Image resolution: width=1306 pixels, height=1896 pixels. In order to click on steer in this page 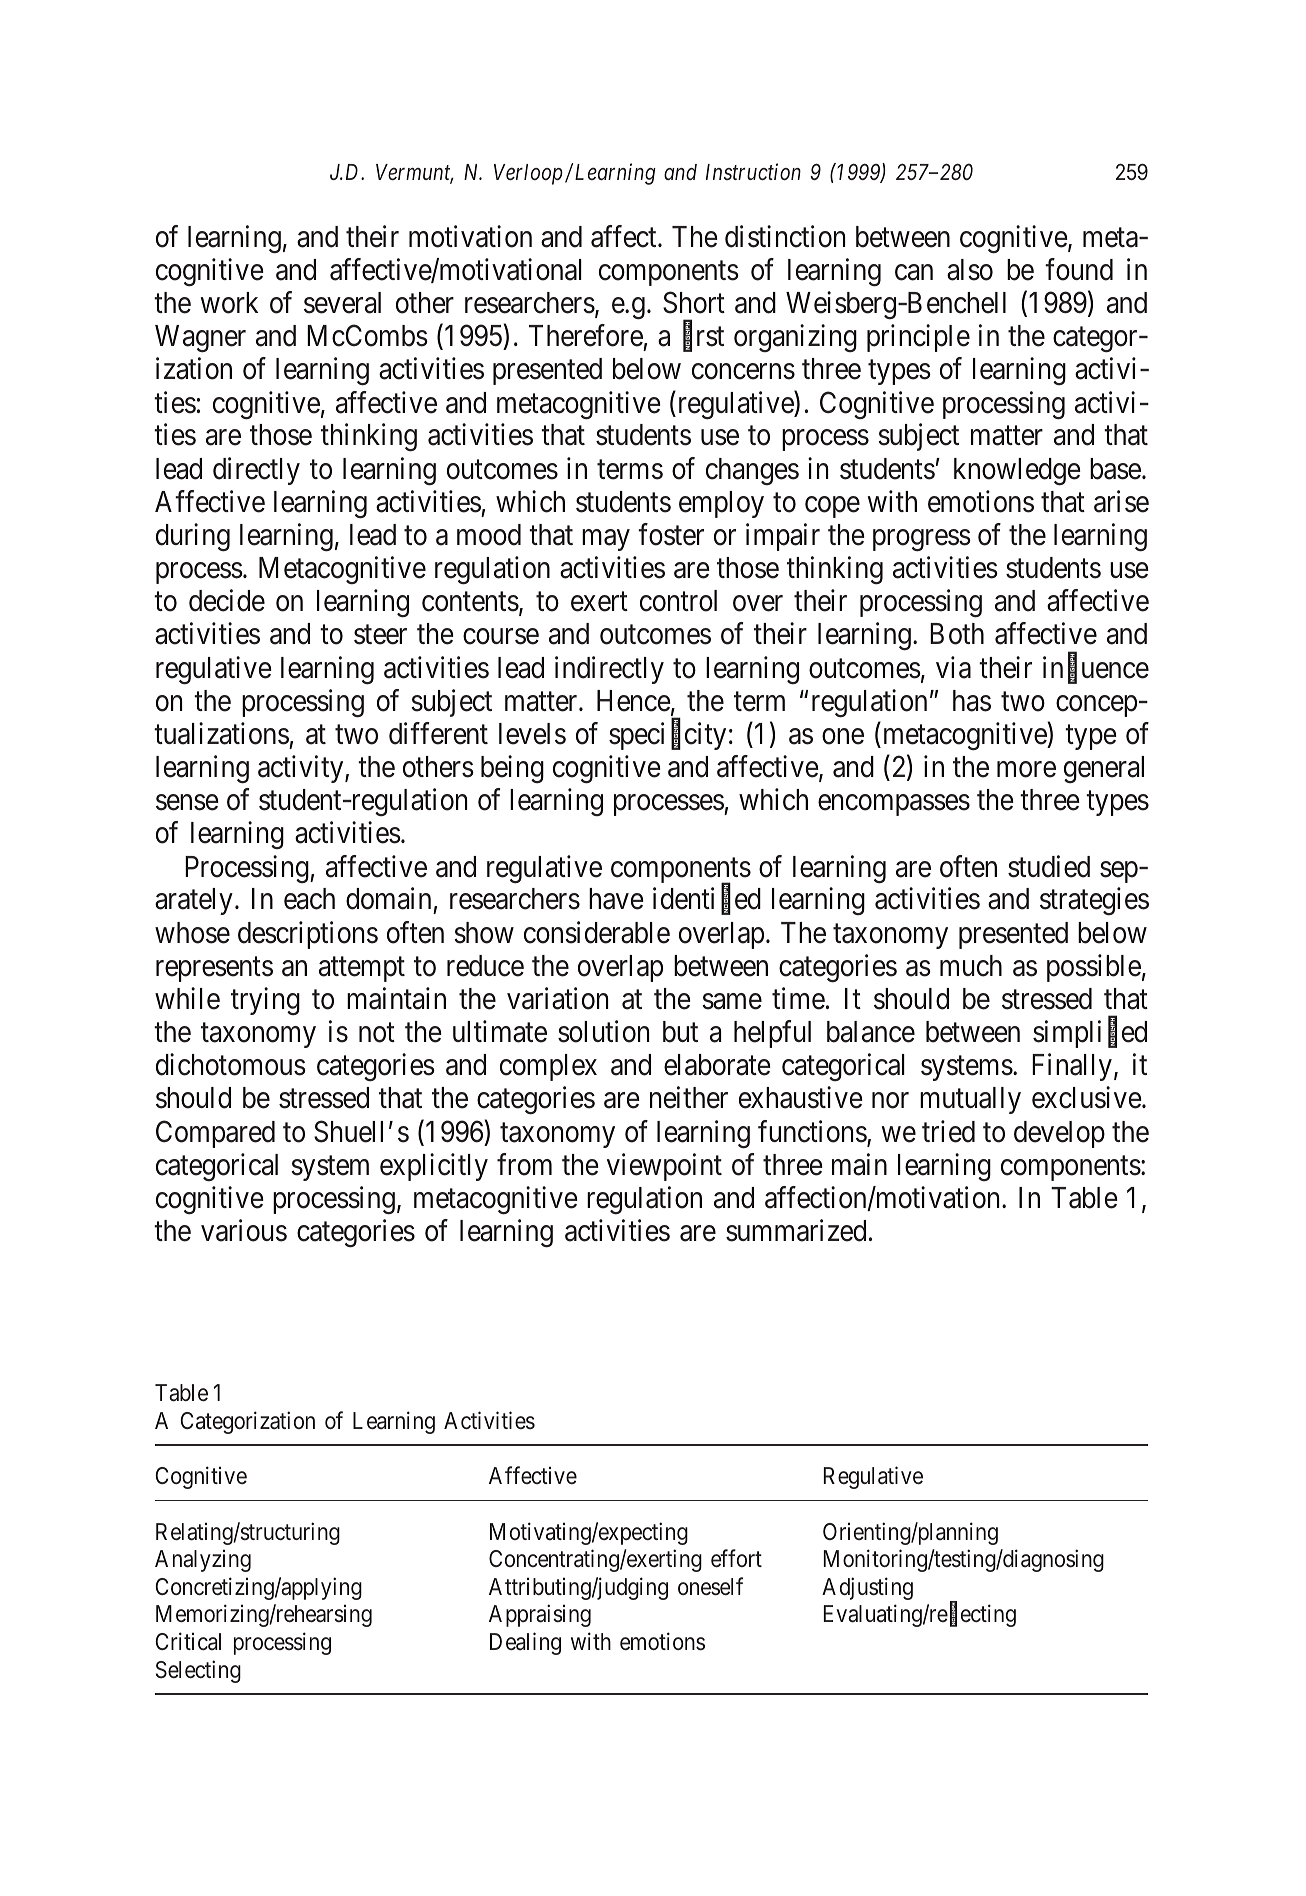, I will do `click(380, 635)`.
